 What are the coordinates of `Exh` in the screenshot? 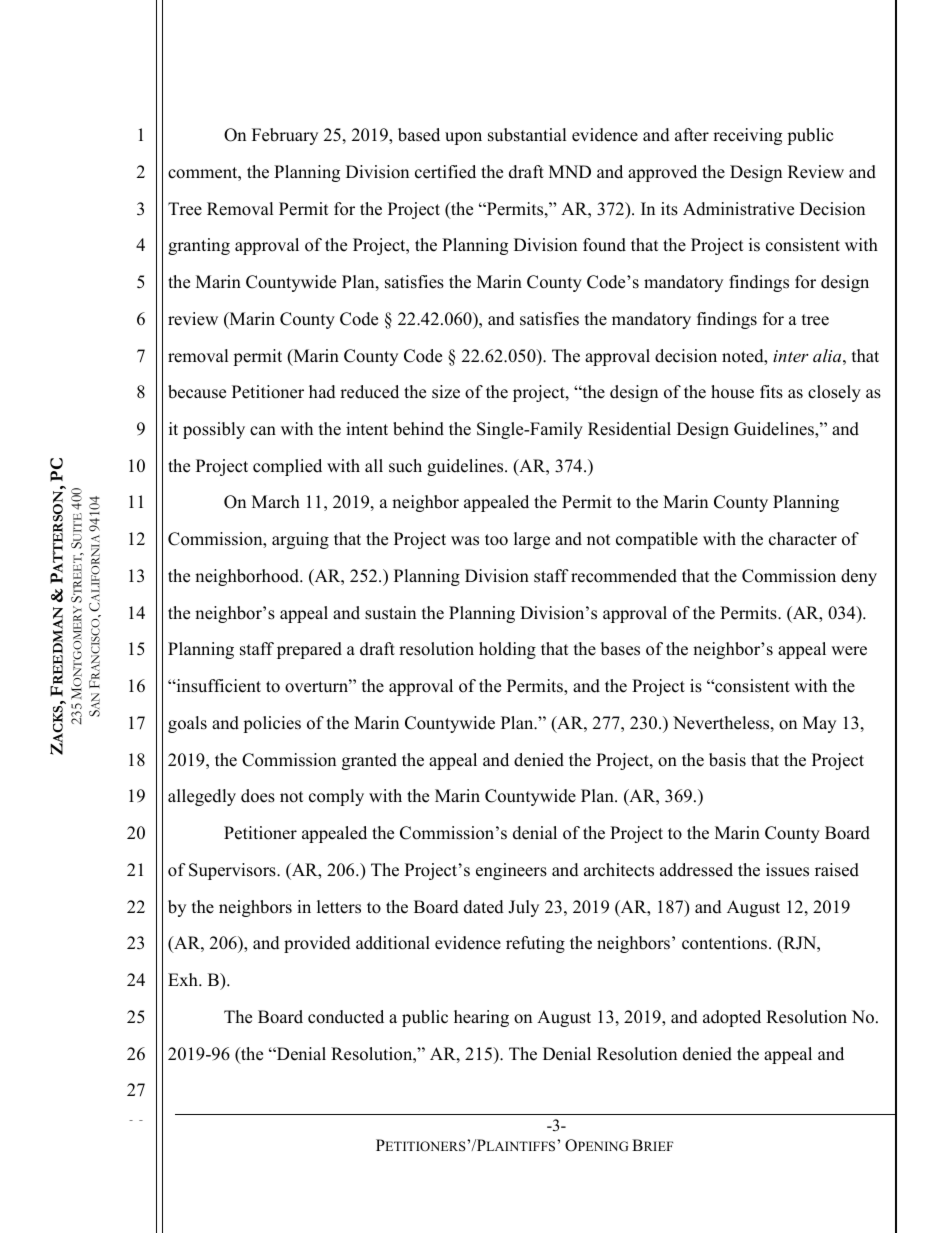 It's located at (184, 979).
